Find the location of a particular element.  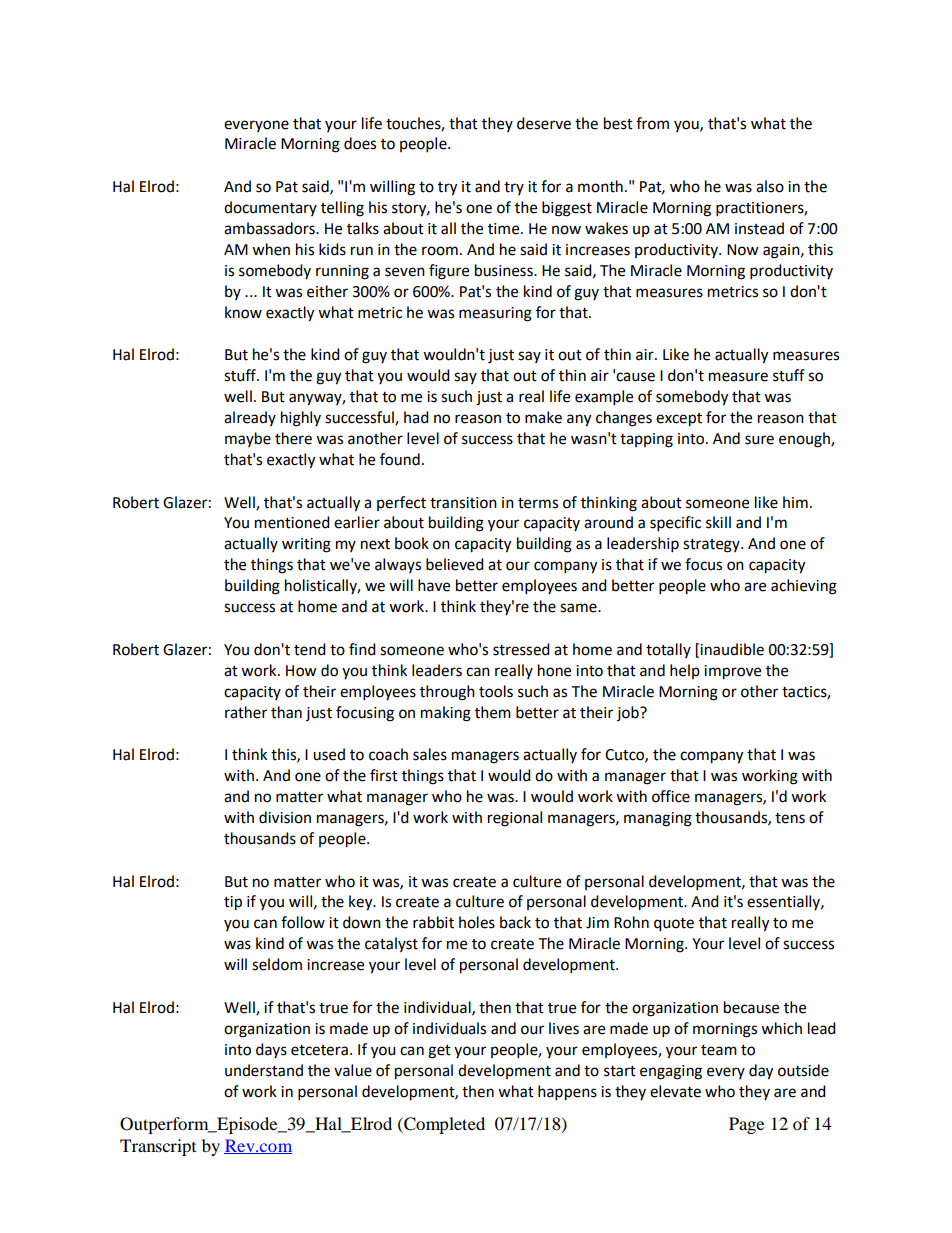

also is located at coordinates (770, 186).
